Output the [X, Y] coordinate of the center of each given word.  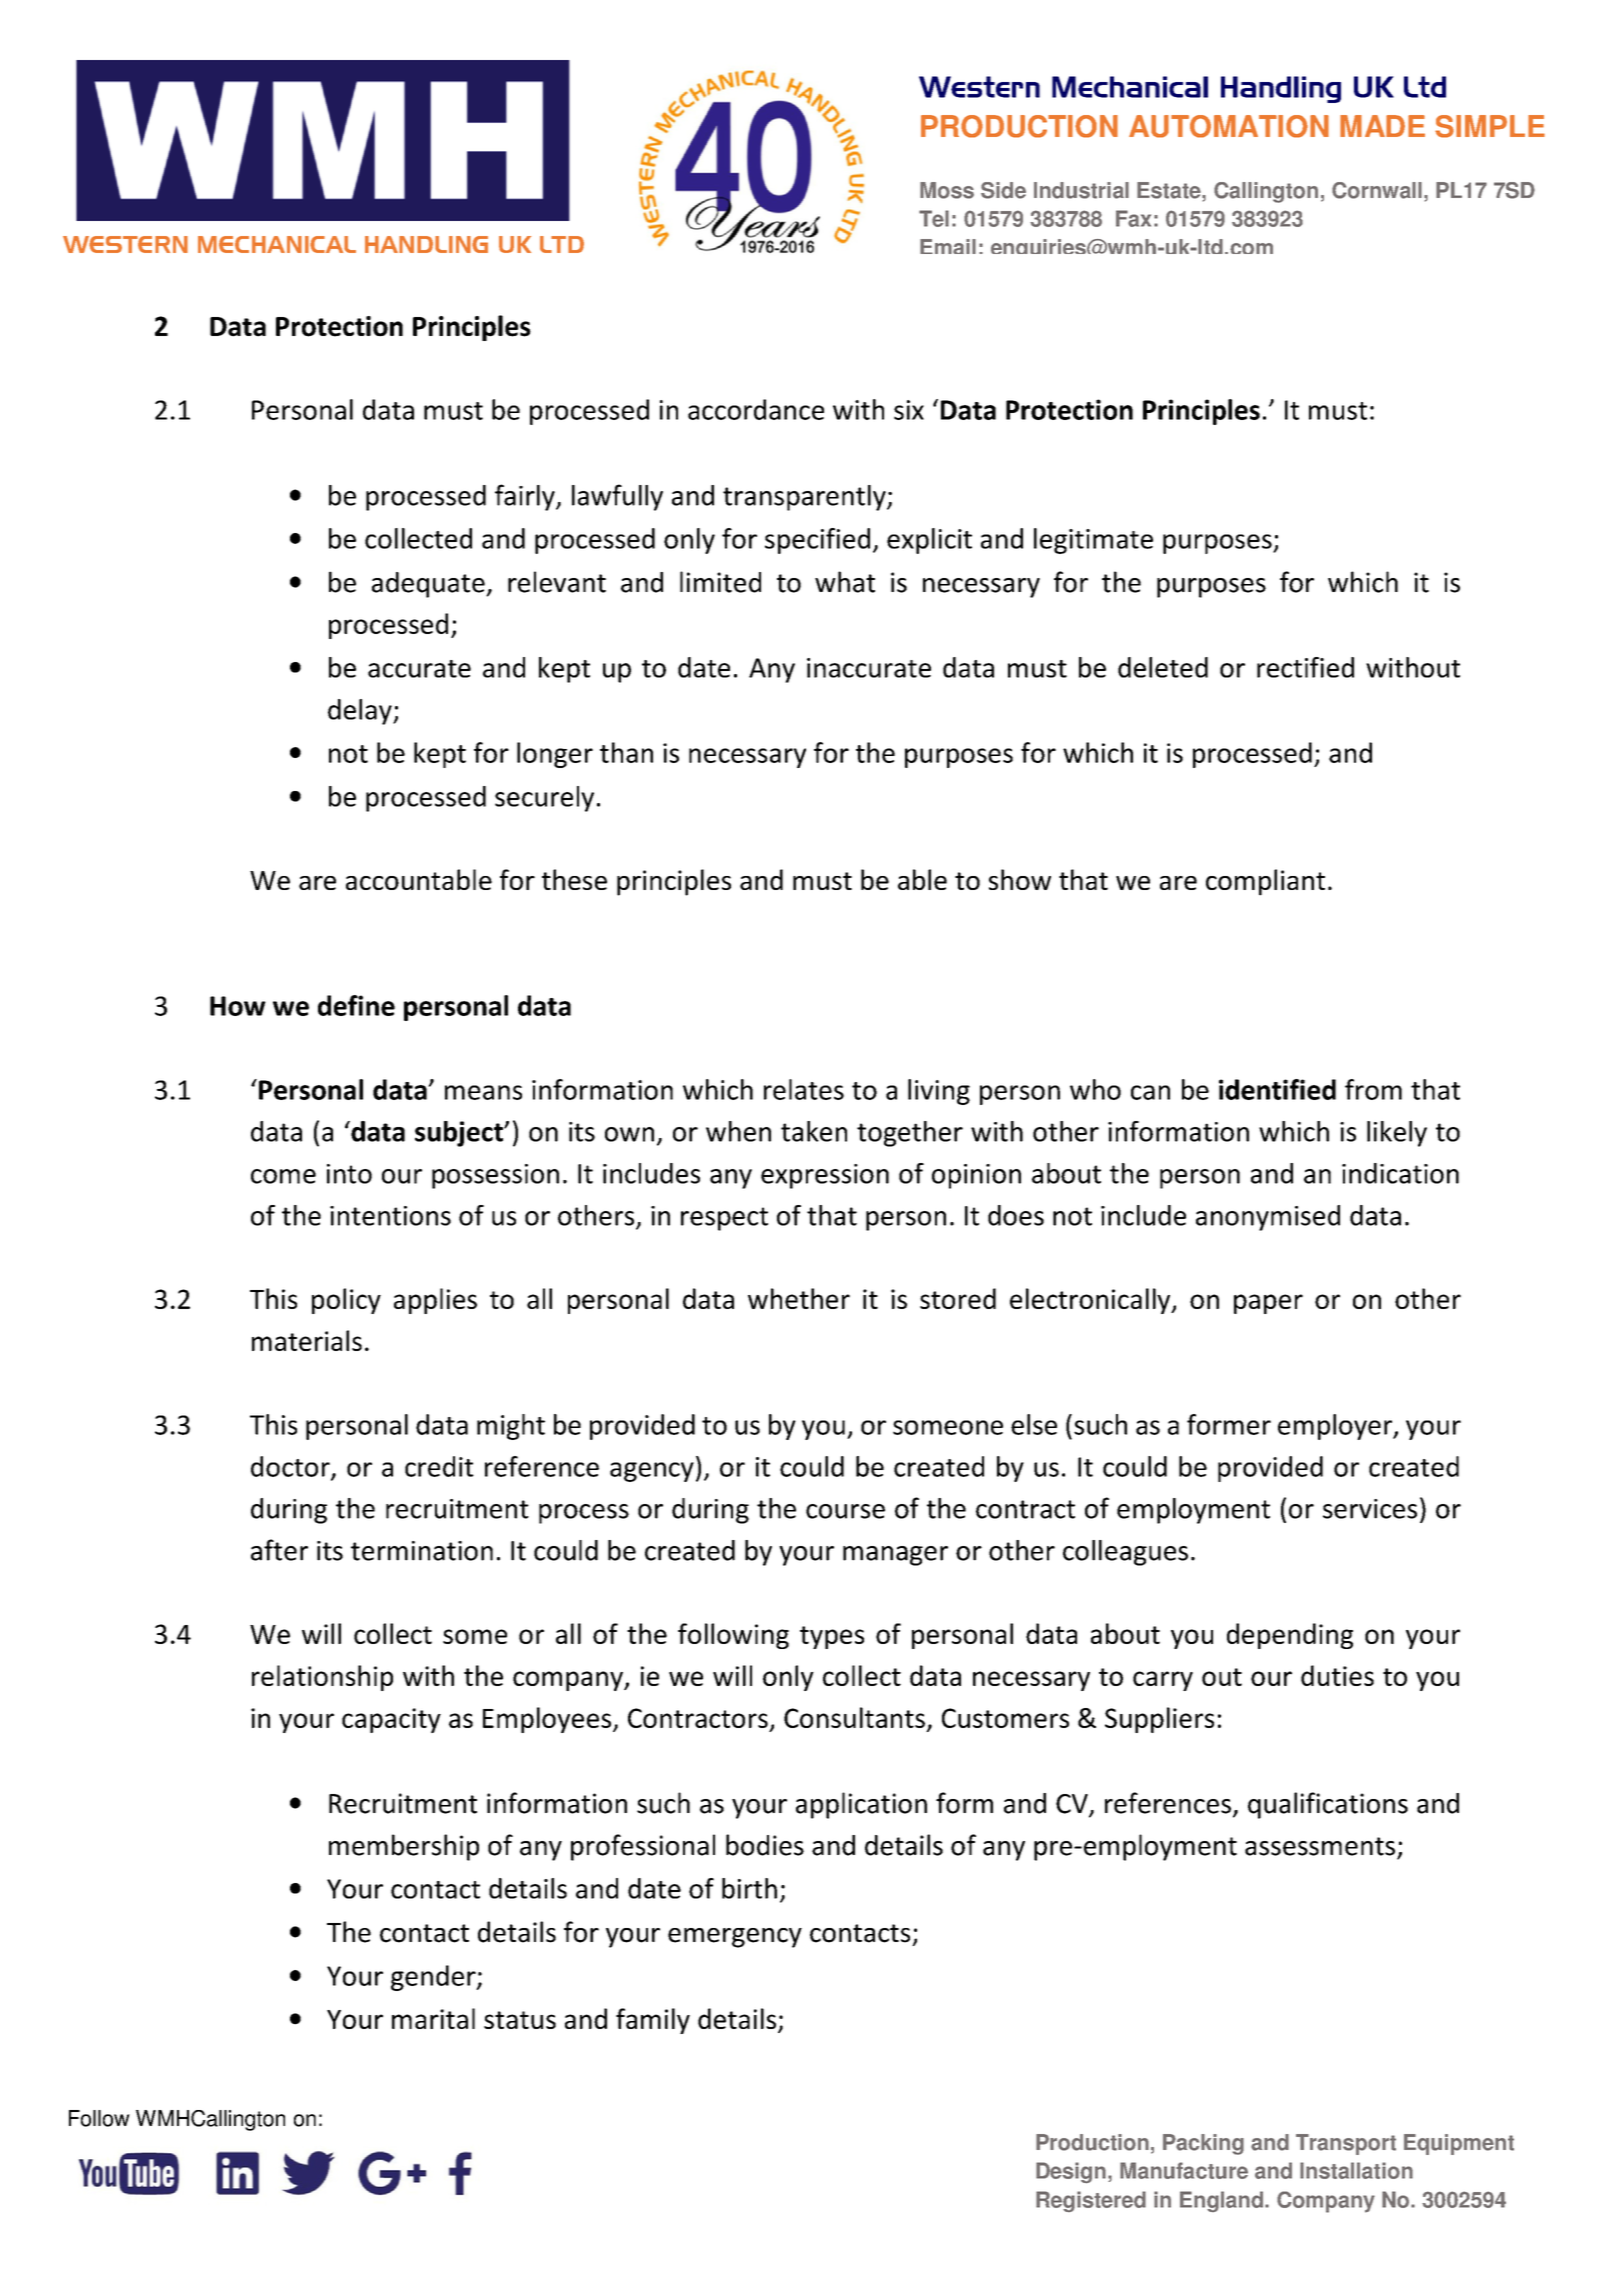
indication [1400, 1173]
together [910, 1134]
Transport [1346, 2144]
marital [433, 2018]
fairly [526, 497]
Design [1071, 2173]
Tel [934, 218]
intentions [390, 1216]
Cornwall [1377, 190]
